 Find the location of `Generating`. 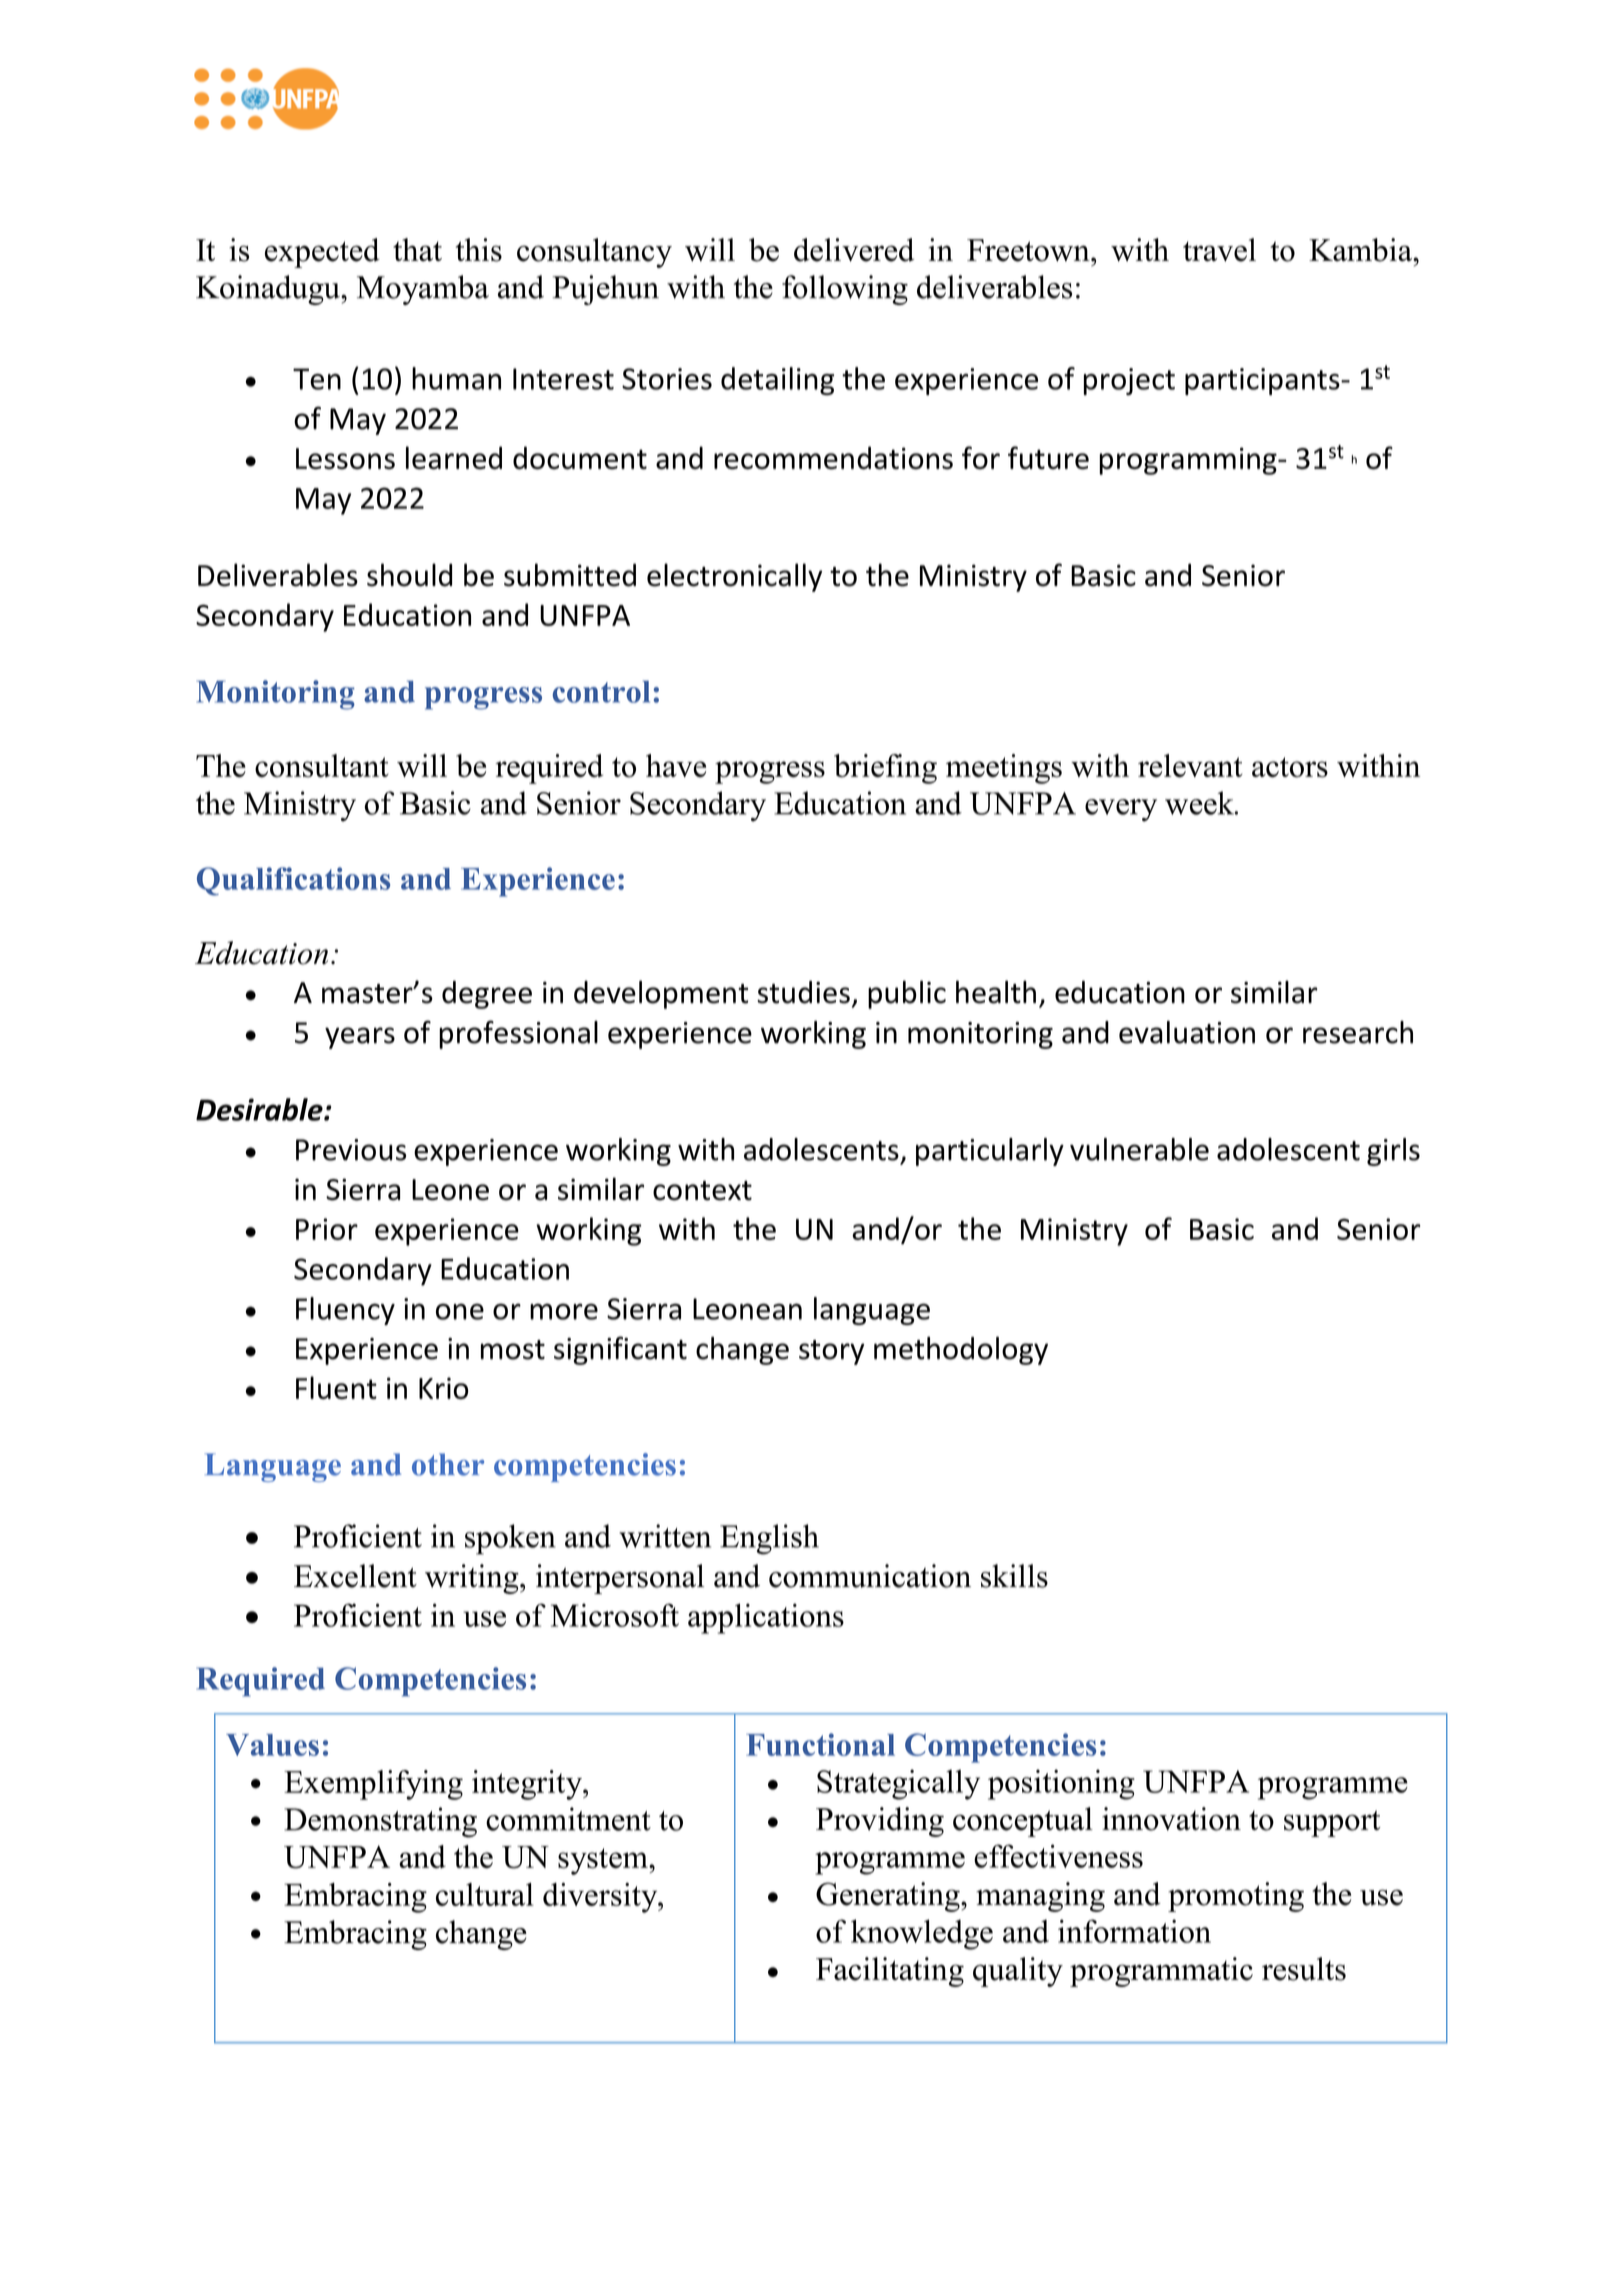

Generating is located at coordinates (889, 1897).
